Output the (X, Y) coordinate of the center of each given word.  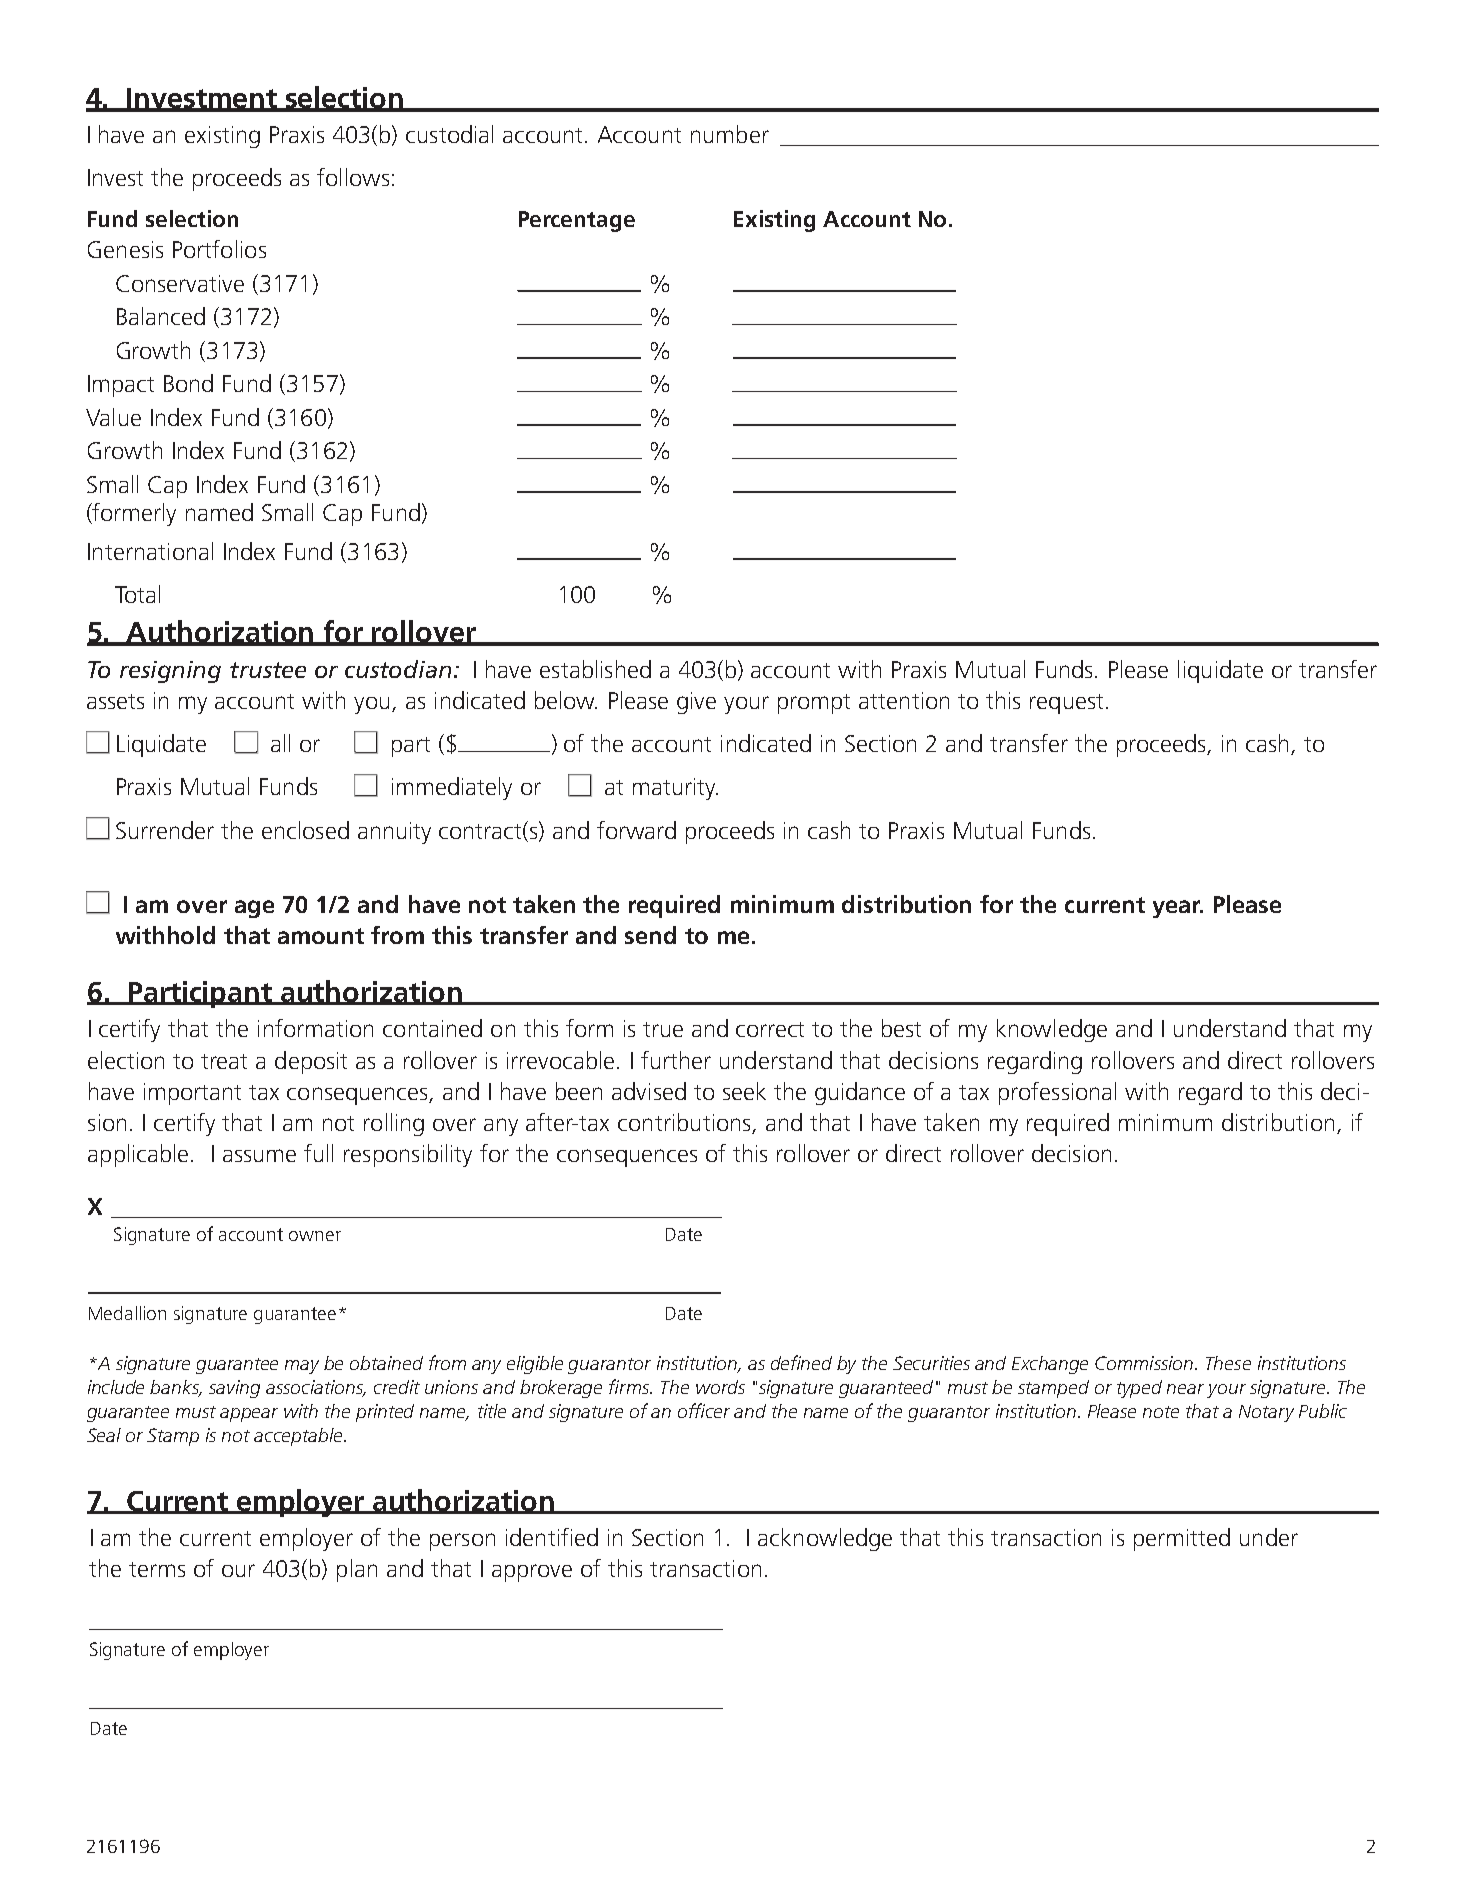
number (730, 134)
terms (157, 1569)
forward (636, 830)
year (1178, 909)
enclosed (305, 830)
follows (353, 177)
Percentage (577, 221)
